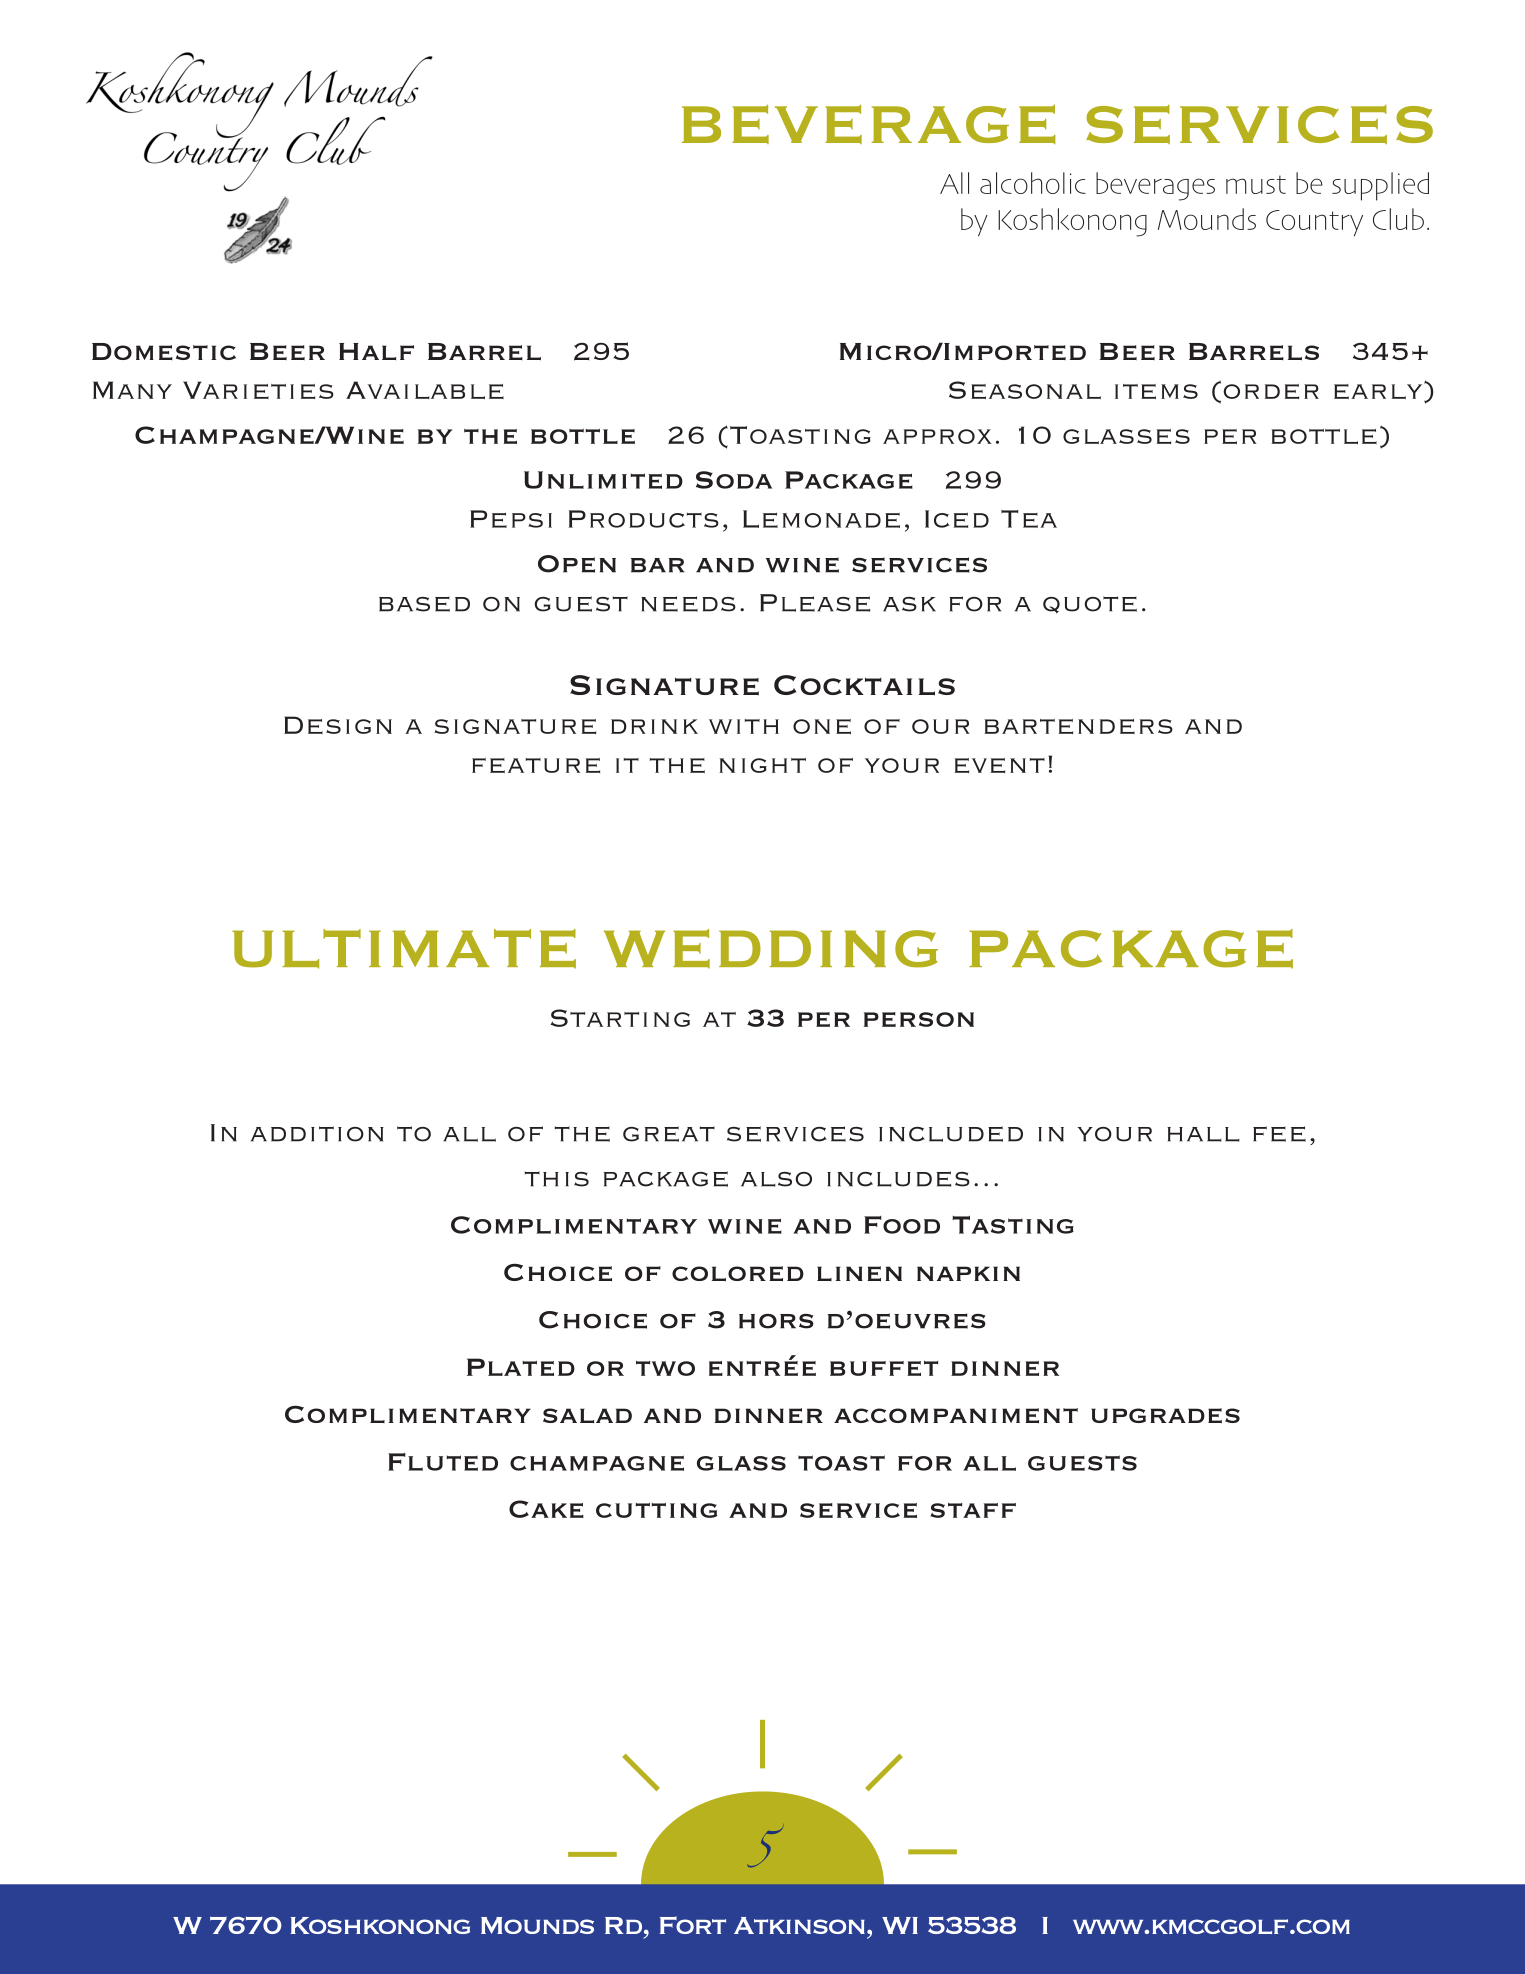 This document has height=1974, width=1525. What do you see at coordinates (815, 603) in the document?
I see `Please` at bounding box center [815, 603].
